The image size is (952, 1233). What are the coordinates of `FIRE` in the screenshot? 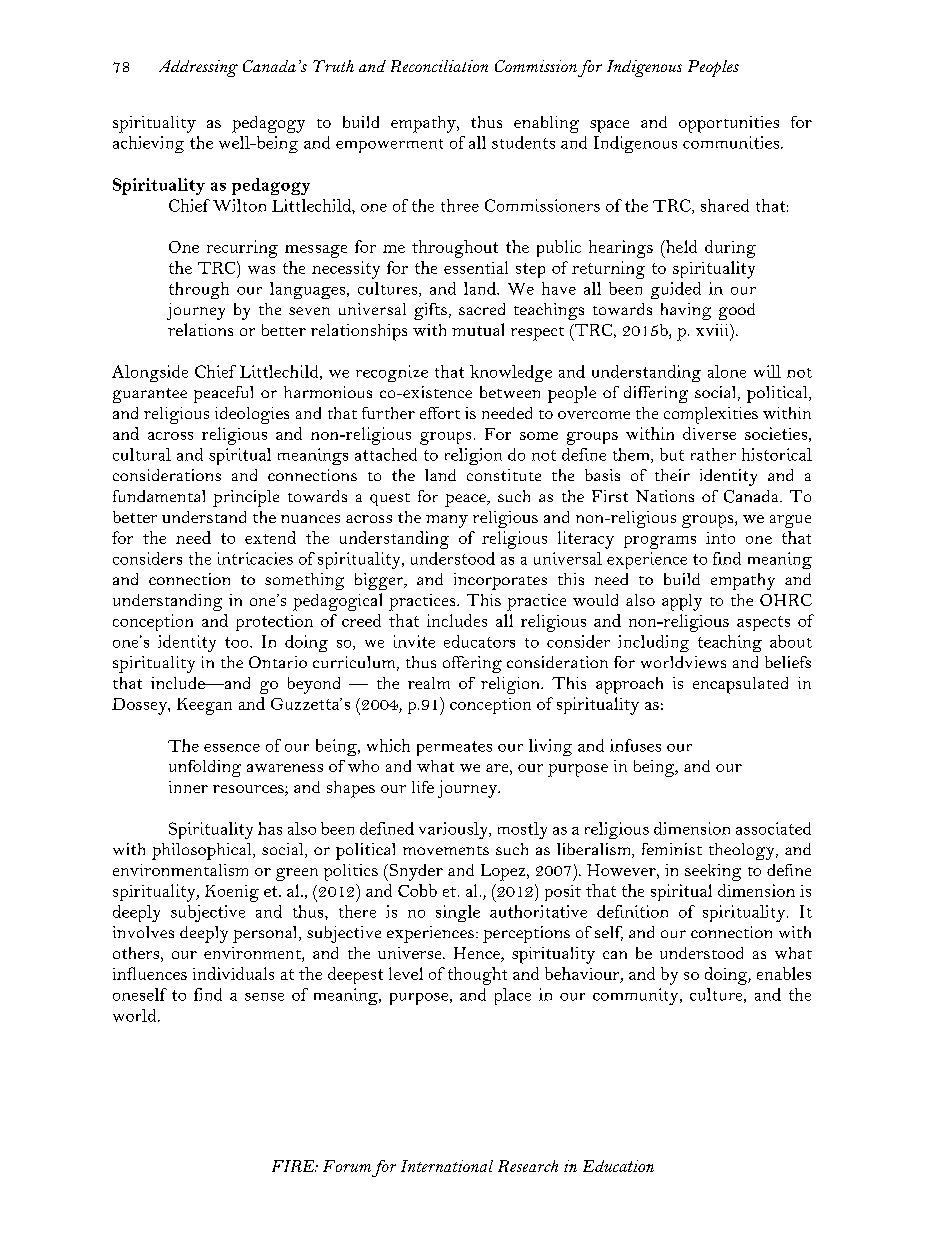 It's located at (294, 1166).
